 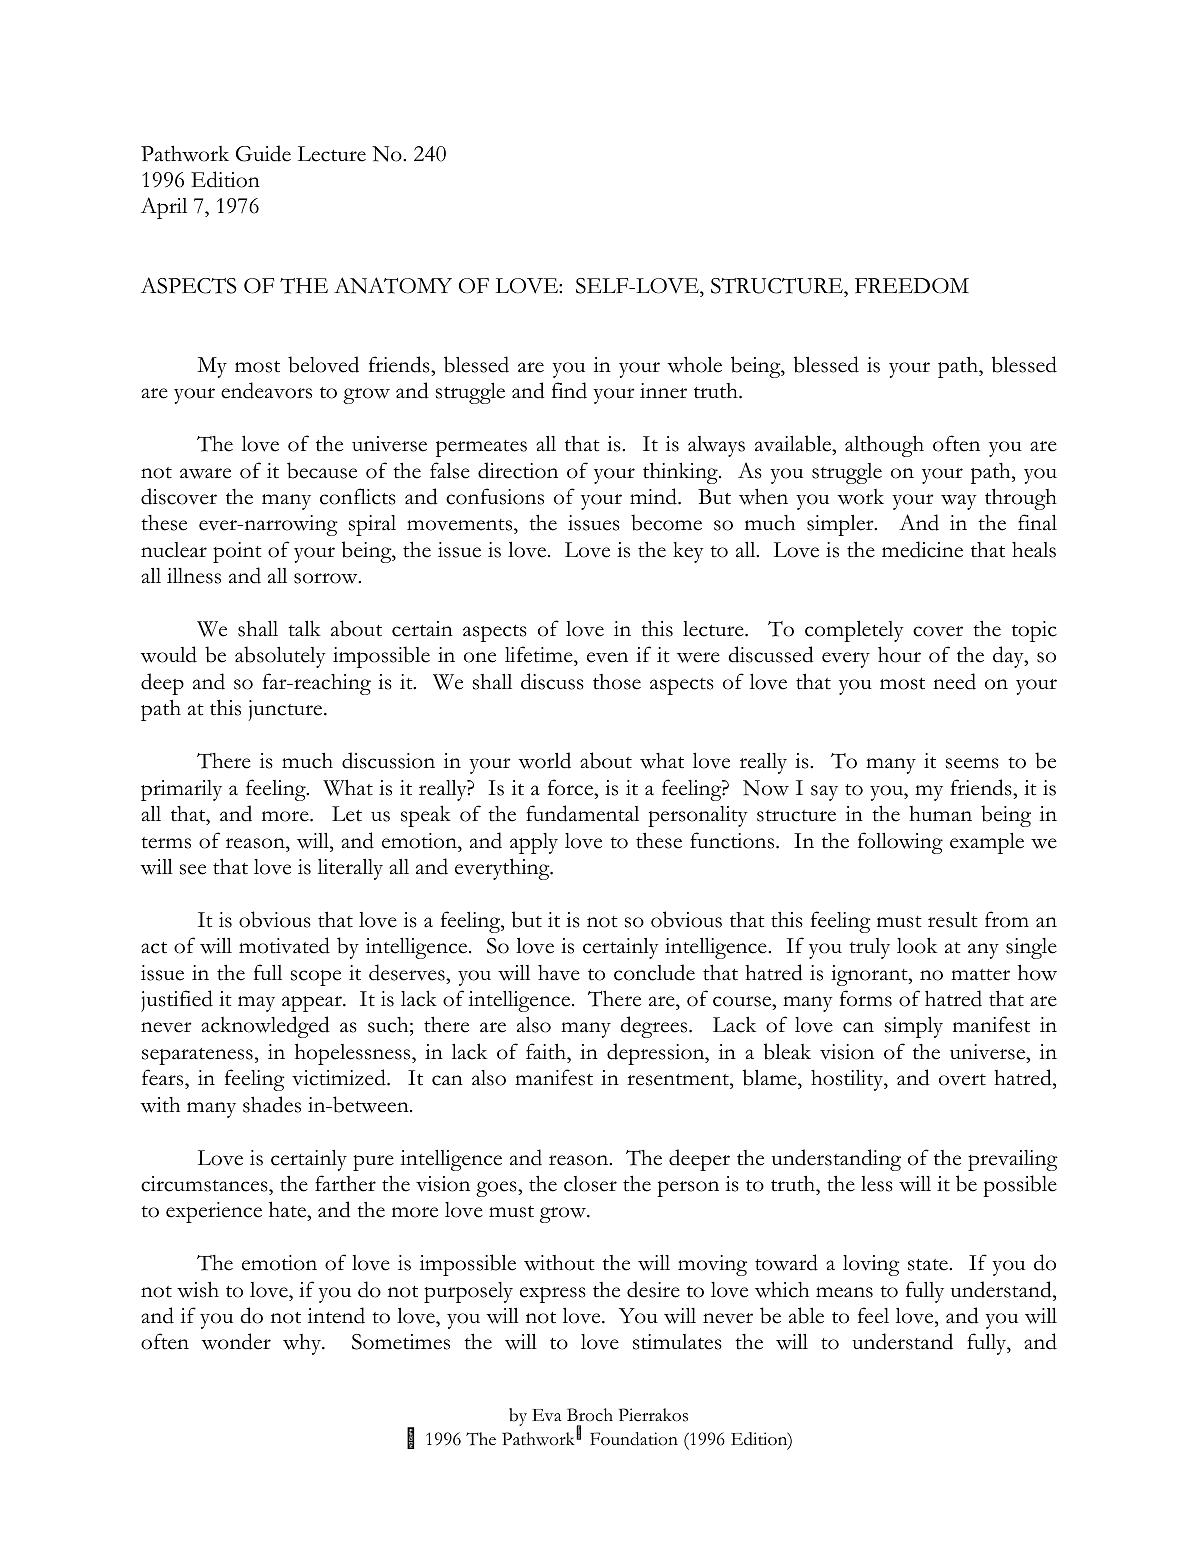 I want to click on those, so click(x=617, y=682).
